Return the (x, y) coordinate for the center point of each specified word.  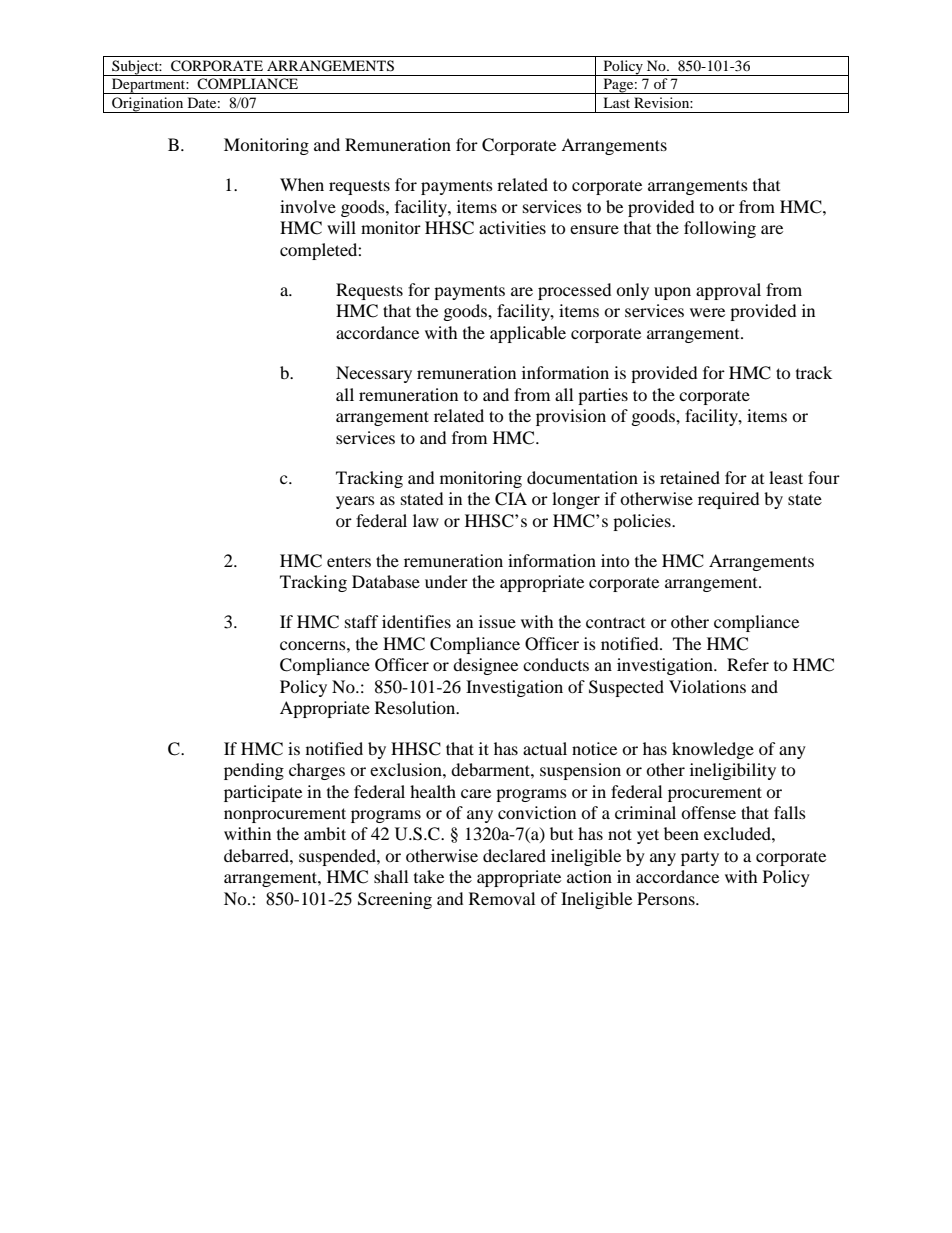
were (707, 312)
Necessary (374, 374)
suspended (338, 857)
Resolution (416, 707)
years (355, 502)
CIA (511, 499)
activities (512, 227)
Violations (707, 686)
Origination (148, 105)
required (728, 500)
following (720, 229)
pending (254, 771)
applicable (528, 334)
